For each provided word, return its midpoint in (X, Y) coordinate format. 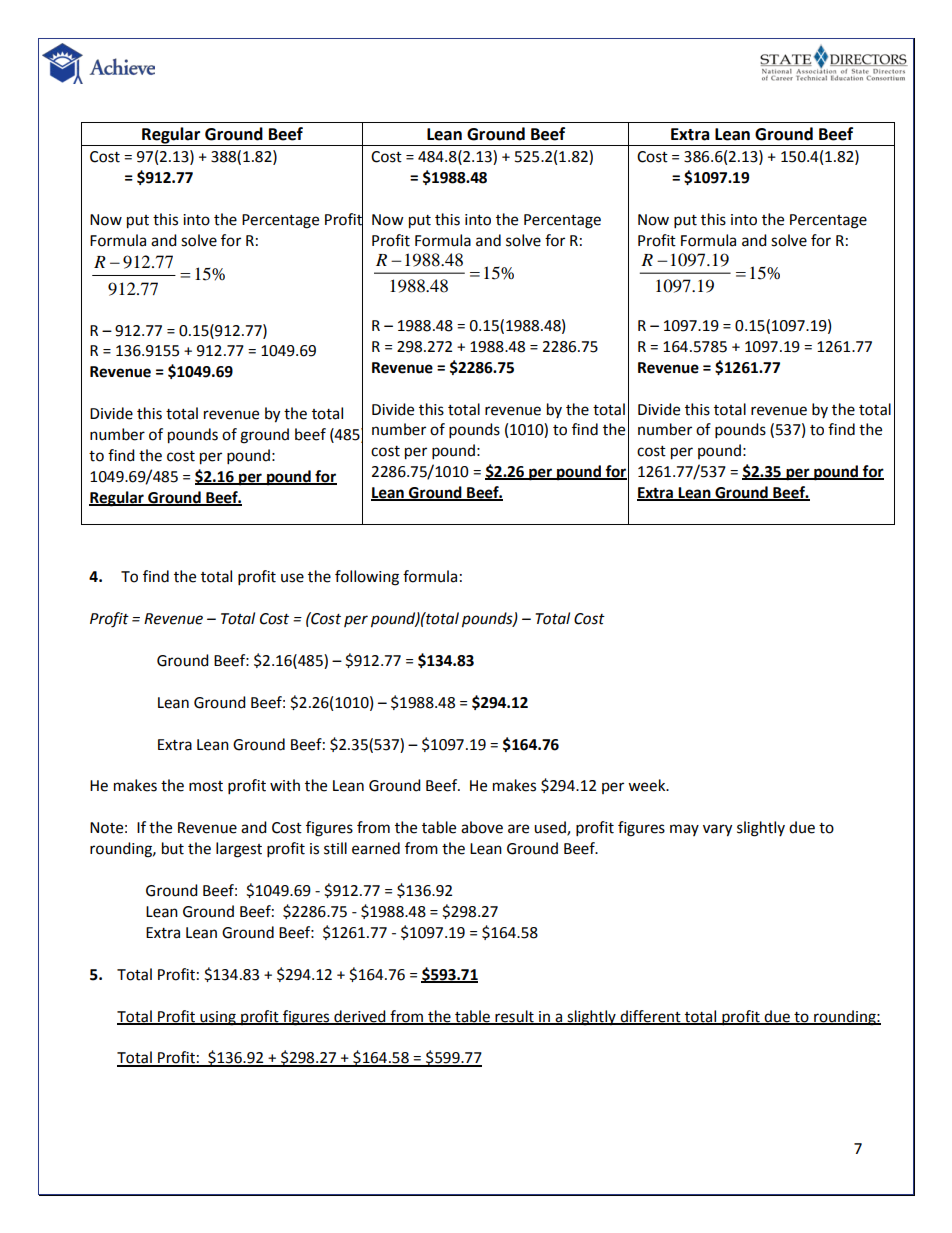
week (648, 785)
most (206, 786)
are (518, 829)
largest (239, 850)
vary (717, 830)
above (482, 827)
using (218, 1018)
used (551, 828)
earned (376, 848)
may (684, 830)
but (173, 848)
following (367, 578)
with (285, 785)
